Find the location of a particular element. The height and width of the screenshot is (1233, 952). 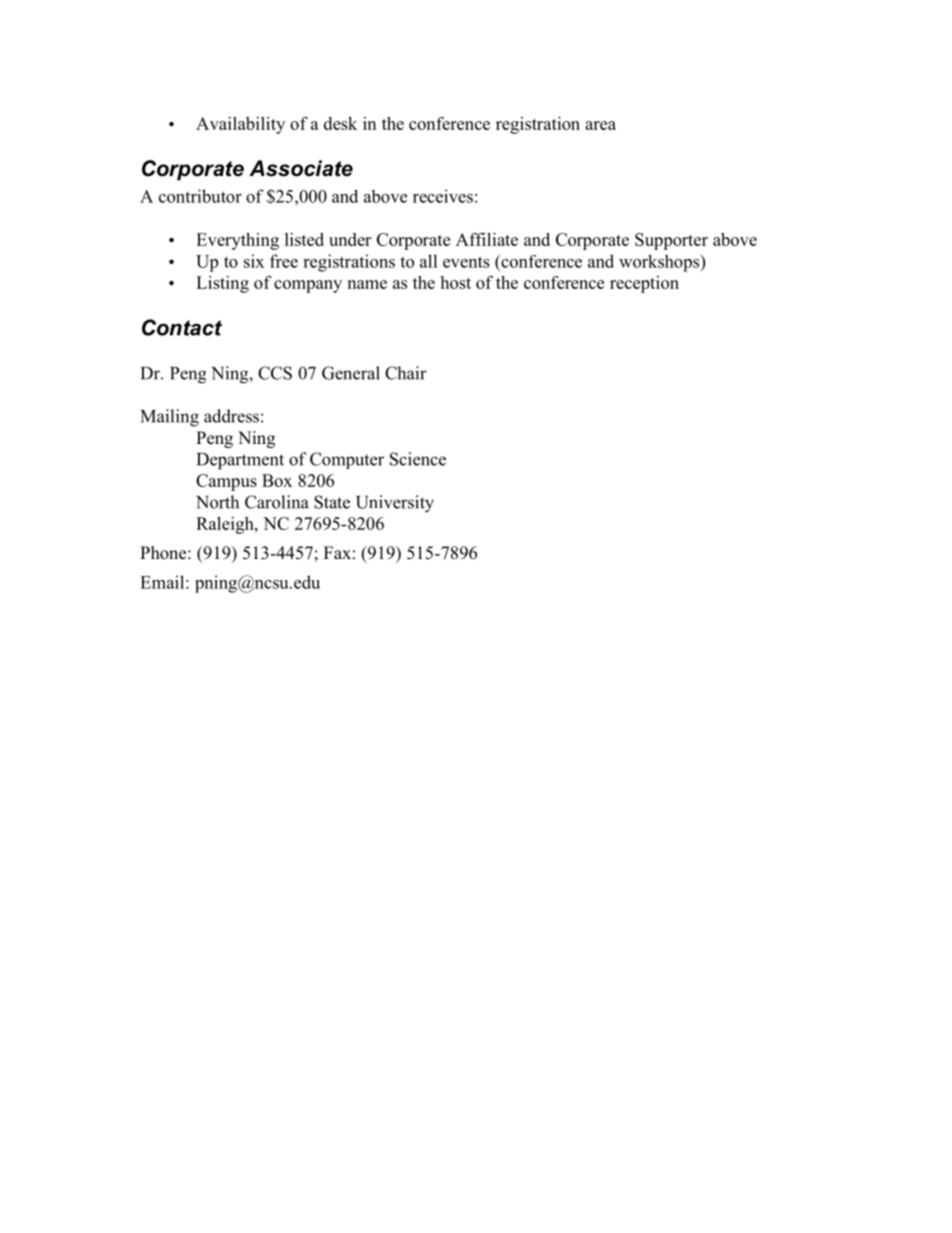

Raleigh is located at coordinates (226, 525).
